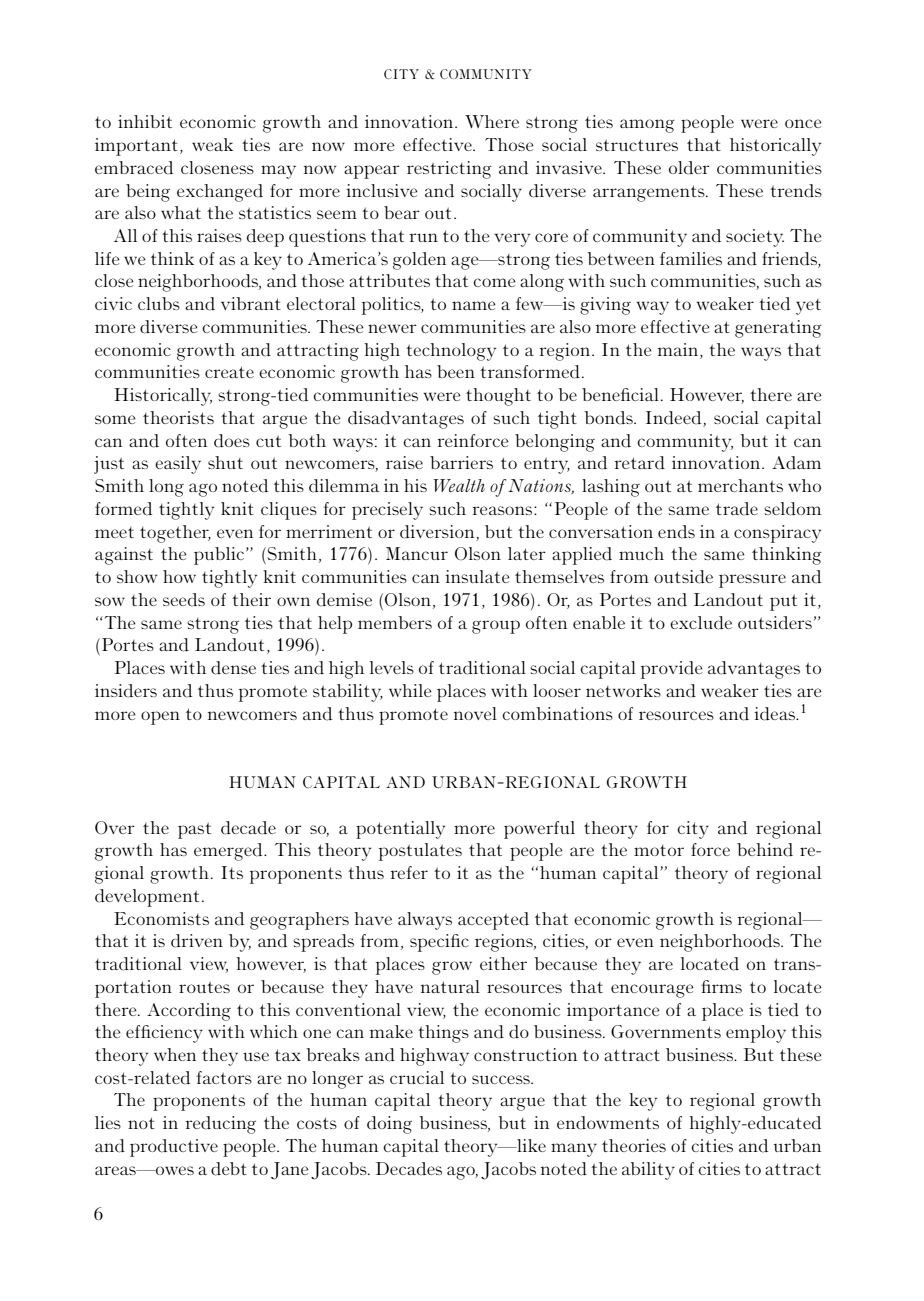 The width and height of the screenshot is (924, 1301). Describe the element at coordinates (459, 485) in the screenshot. I see `Wealth` at that location.
